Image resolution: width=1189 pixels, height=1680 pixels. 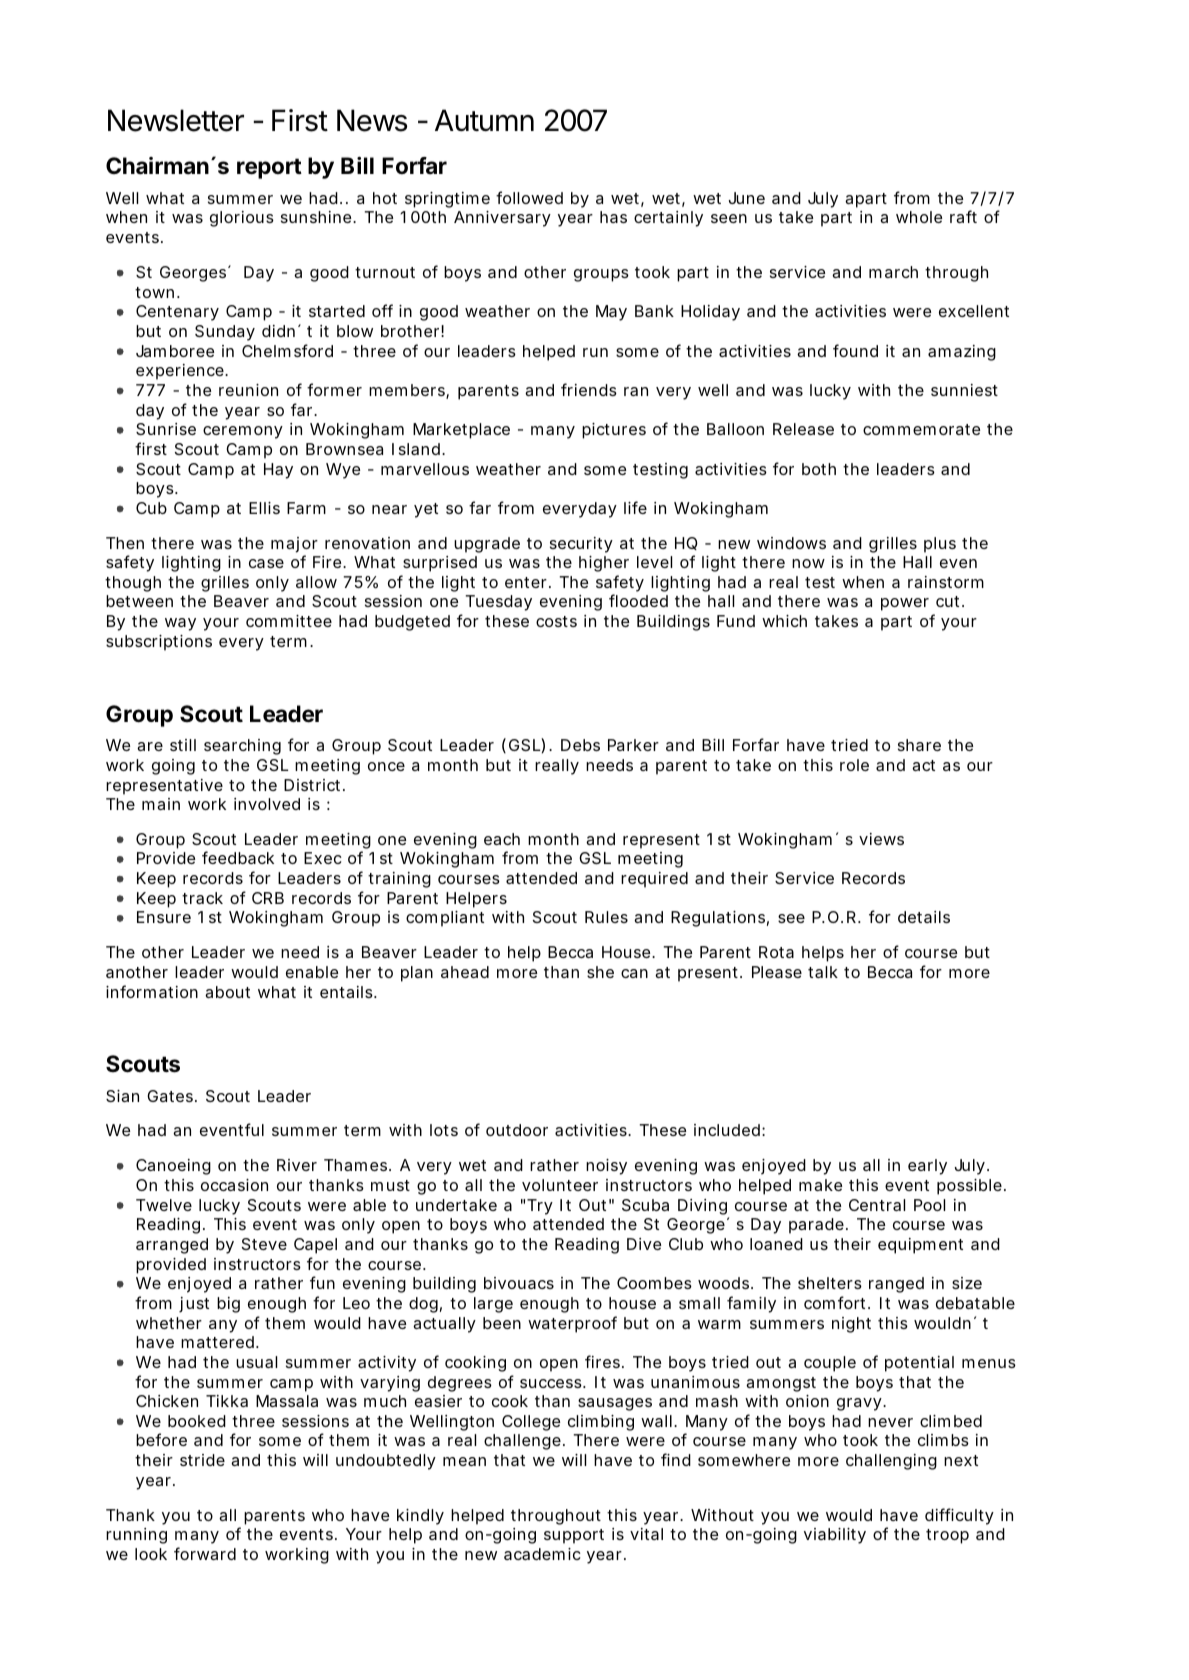 I want to click on views, so click(x=881, y=839).
